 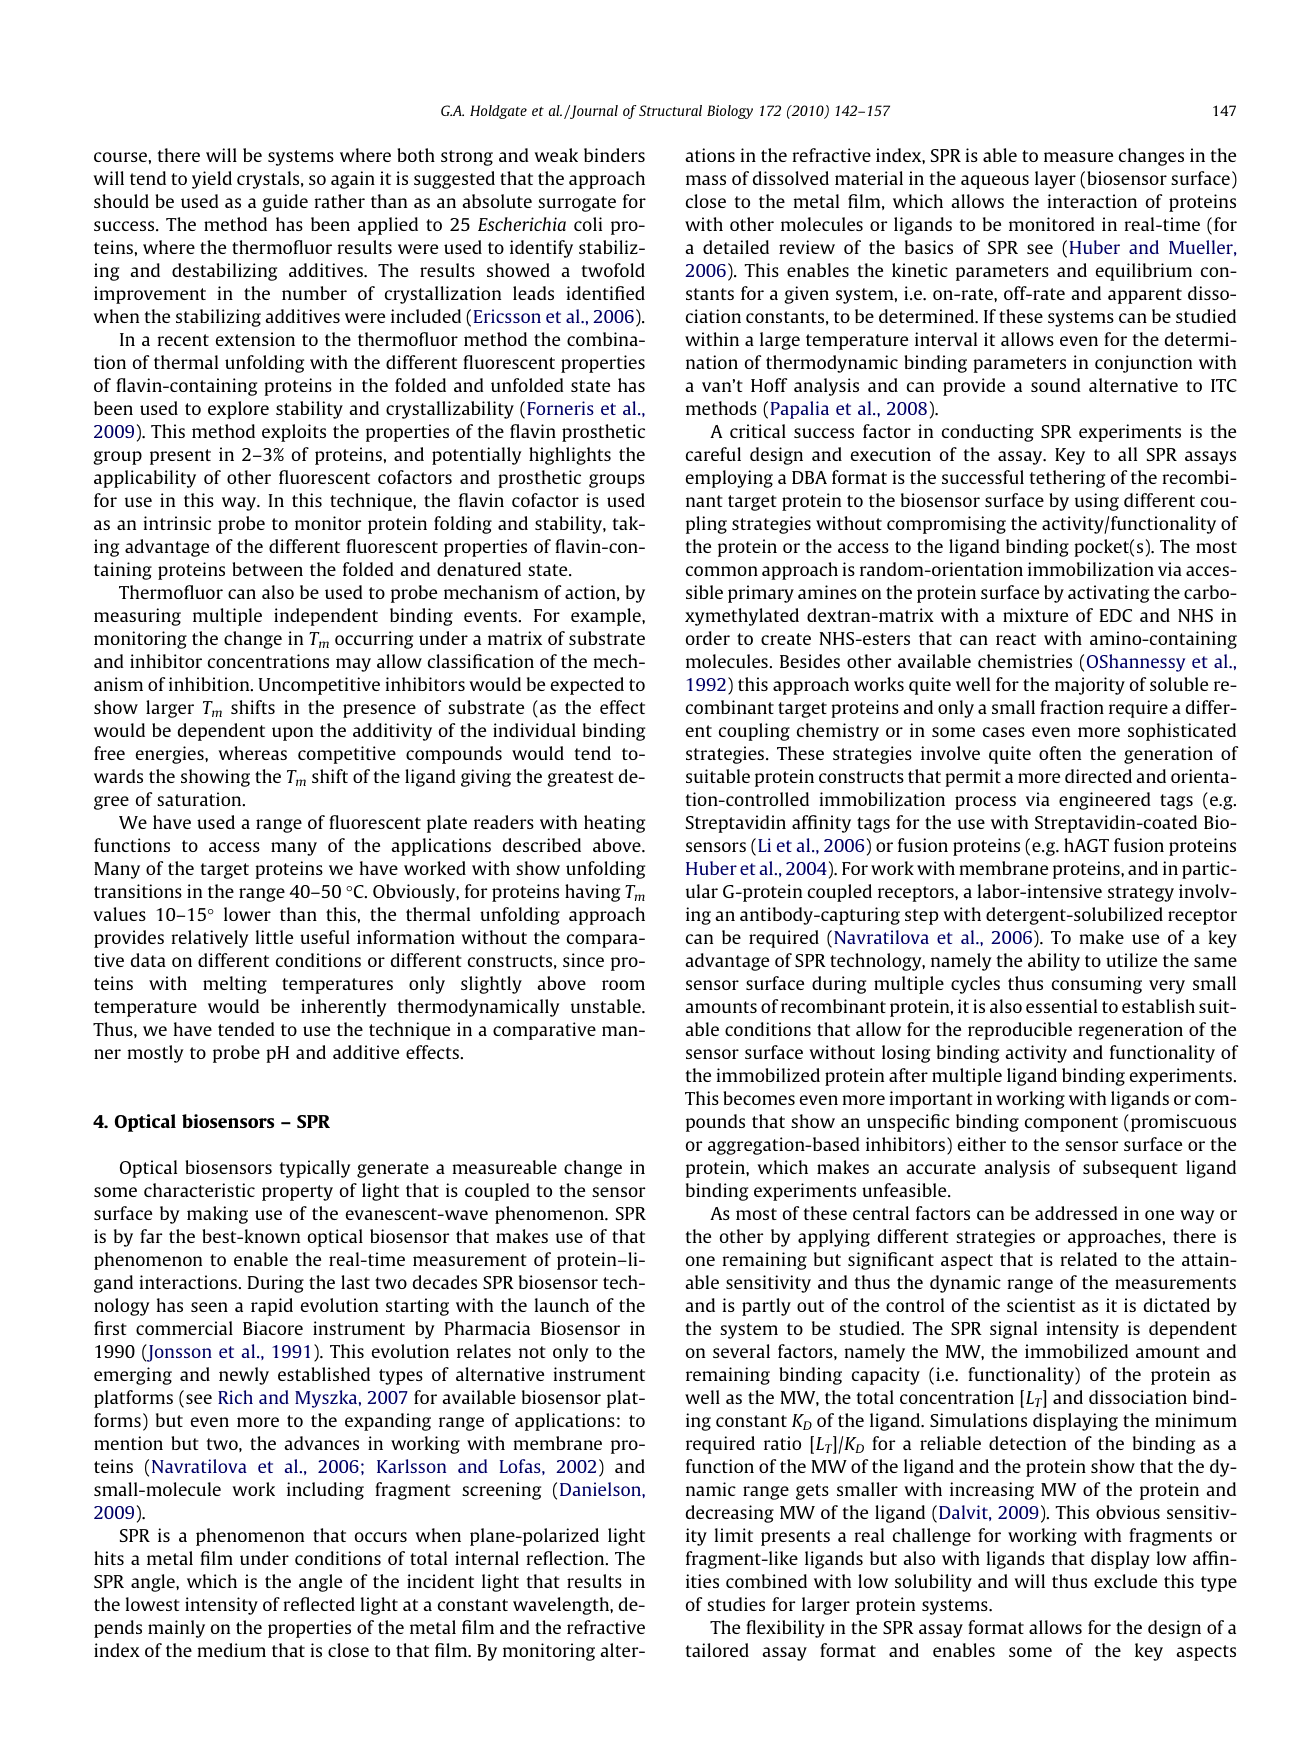 What do you see at coordinates (1055, 180) in the page?
I see `layer` at bounding box center [1055, 180].
